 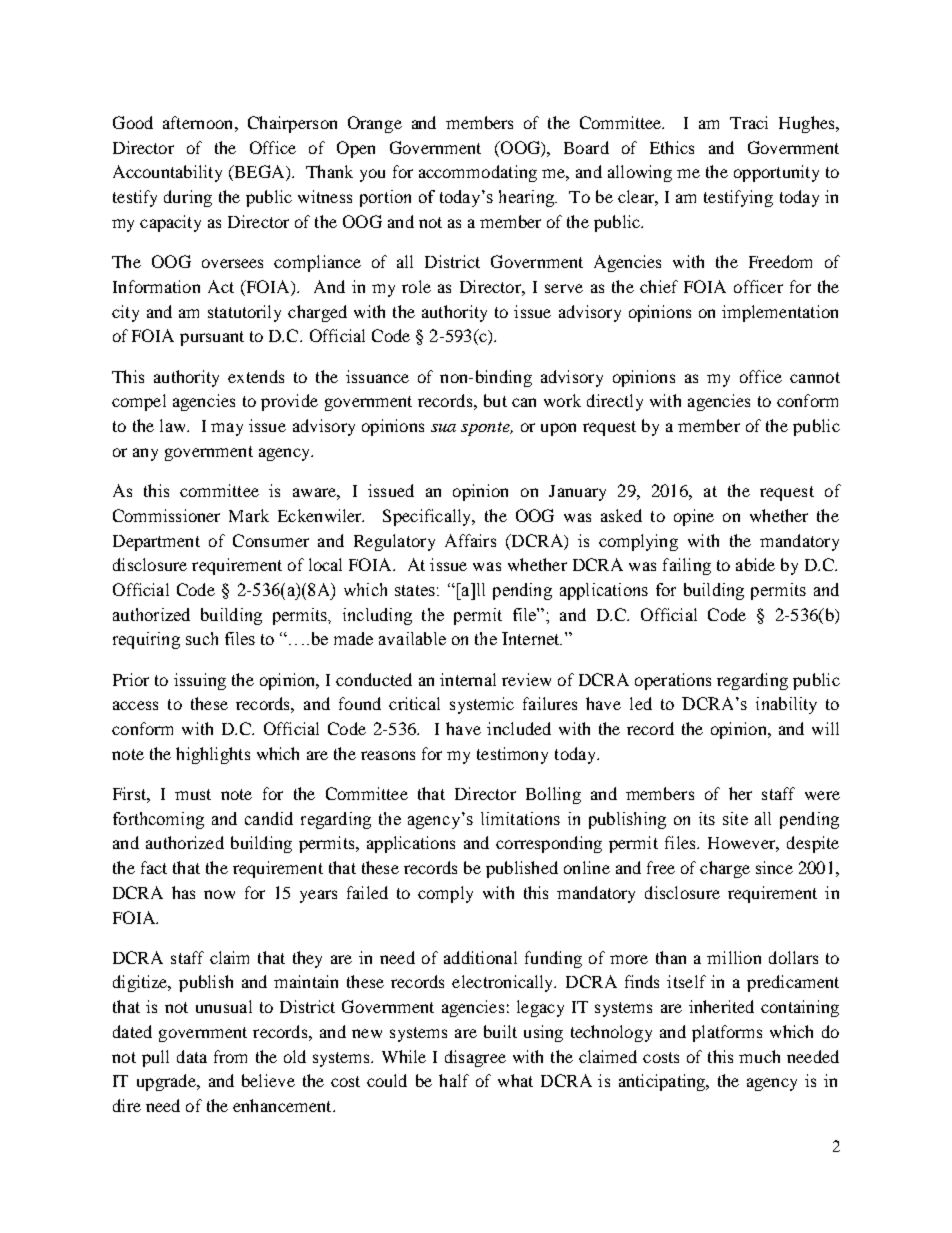 What do you see at coordinates (749, 122) in the screenshot?
I see `Traci` at bounding box center [749, 122].
